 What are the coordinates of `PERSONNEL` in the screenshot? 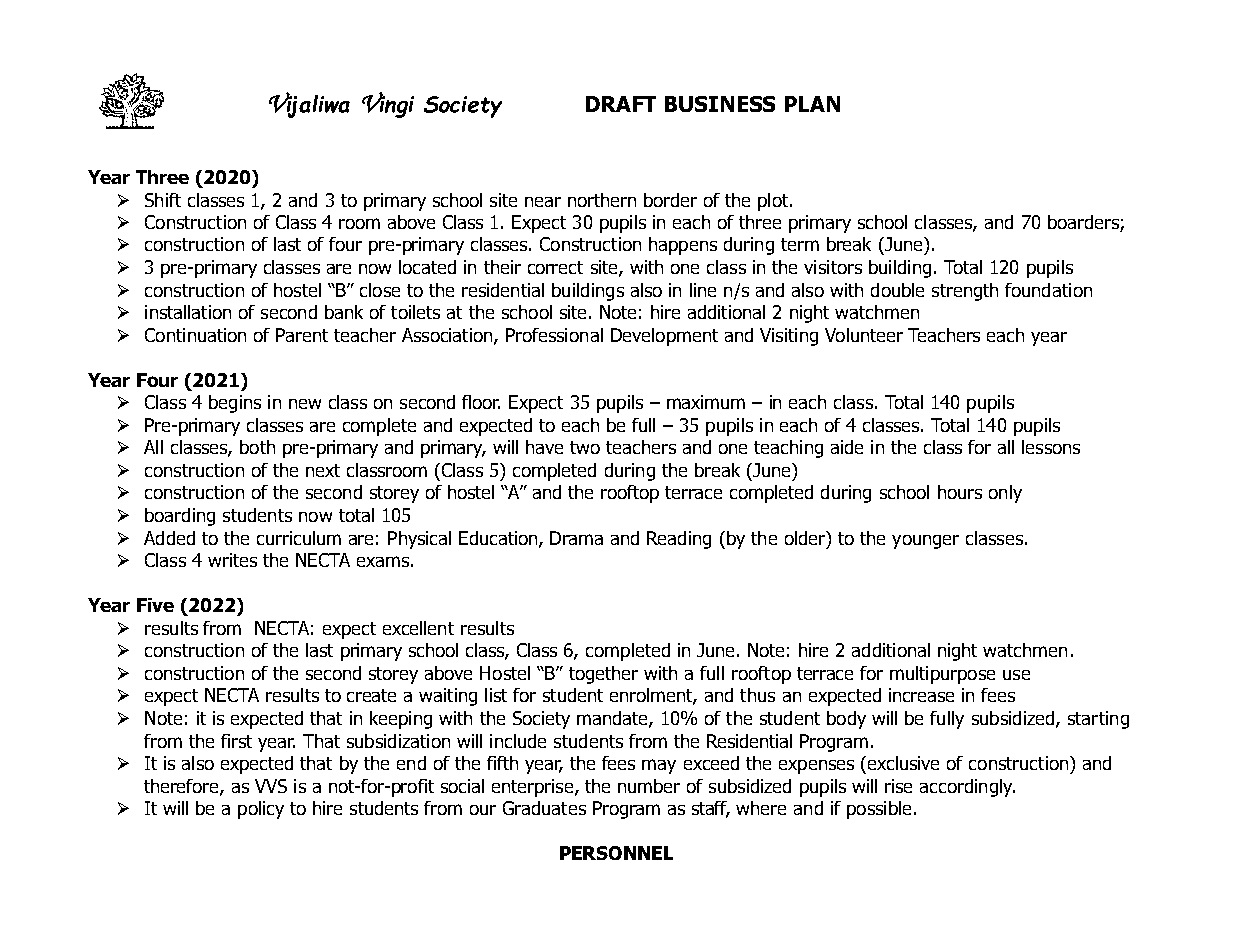 It's located at (616, 853).
